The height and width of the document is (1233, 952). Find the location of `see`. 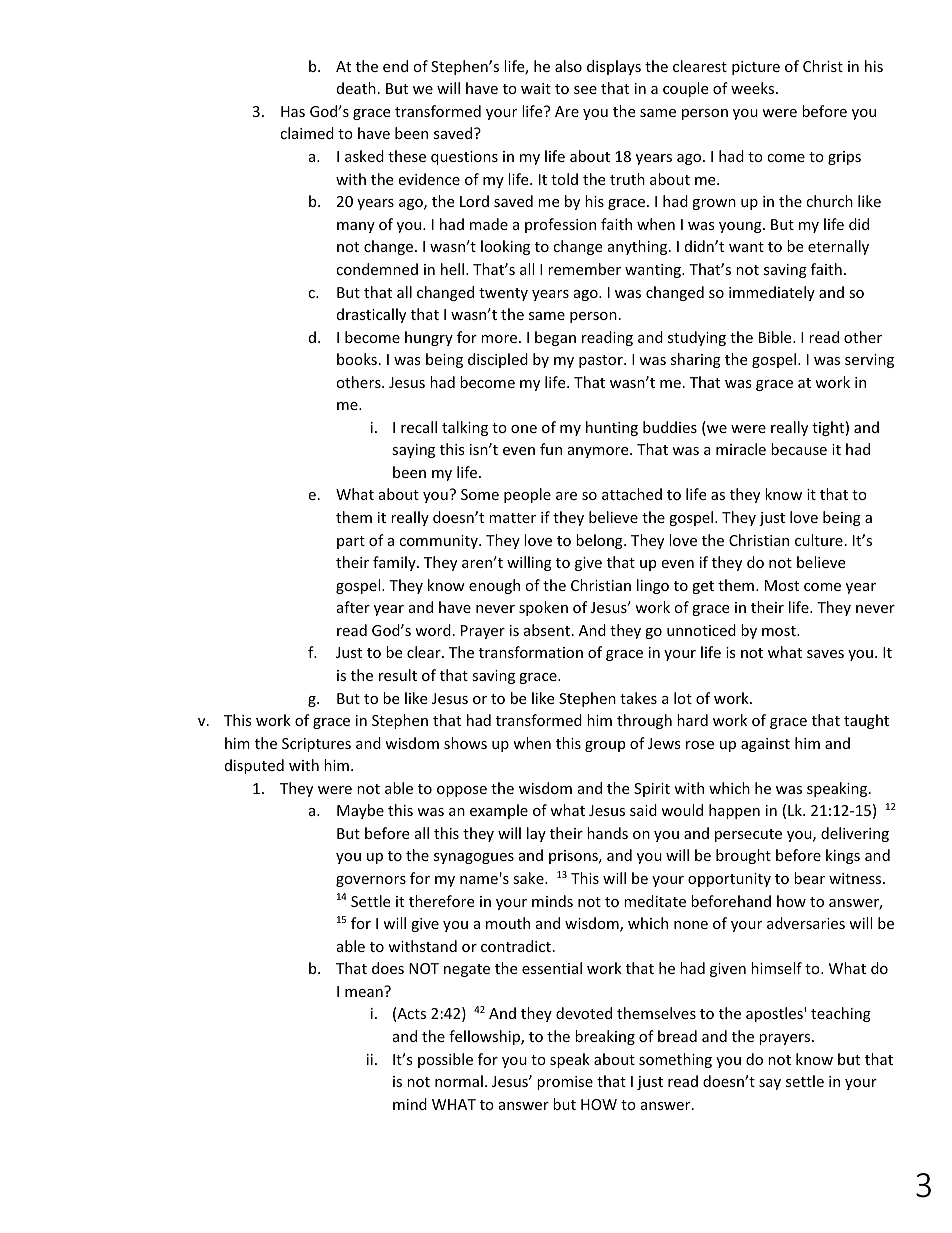

see is located at coordinates (585, 90).
